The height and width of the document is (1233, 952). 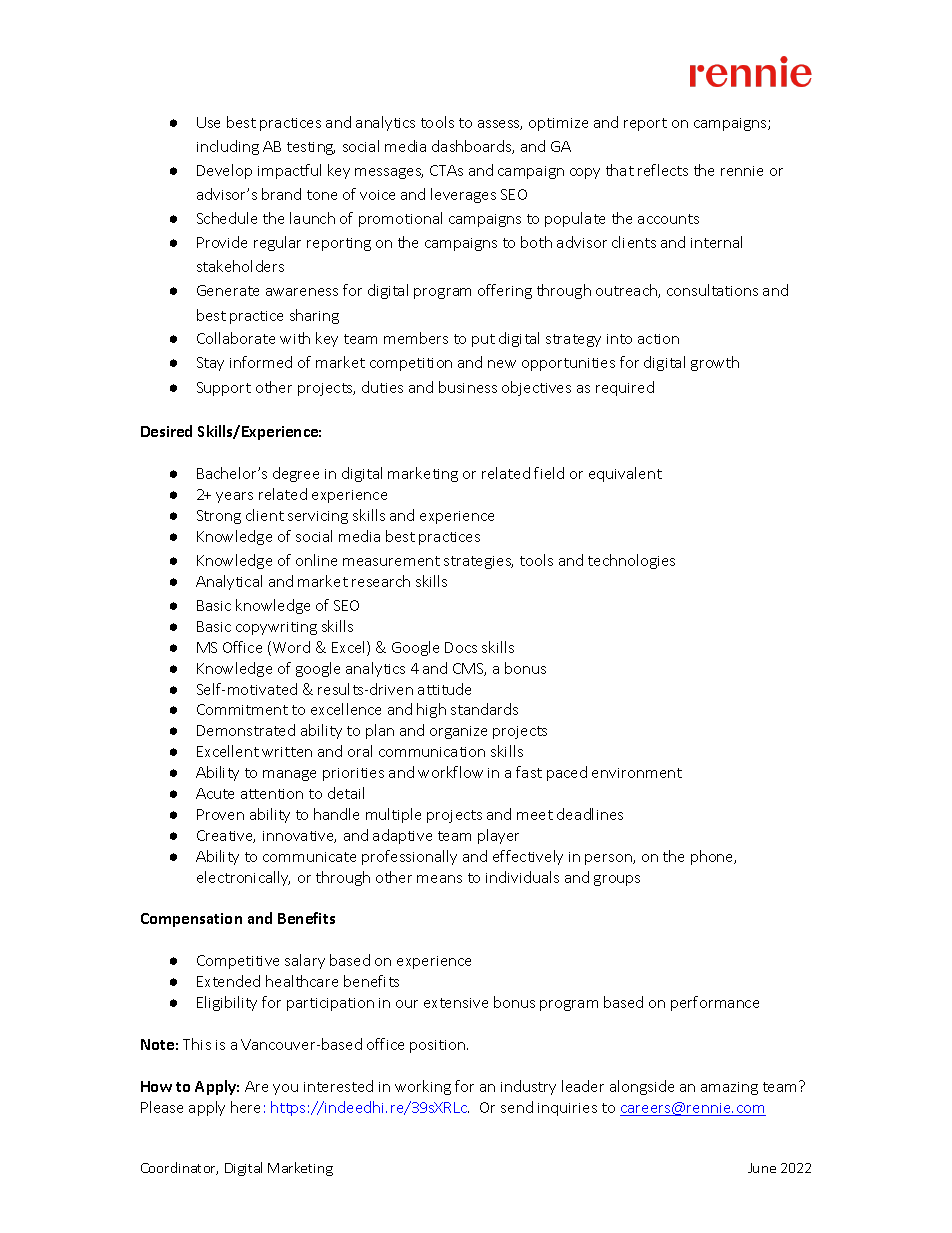 I want to click on Docs, so click(x=461, y=647).
